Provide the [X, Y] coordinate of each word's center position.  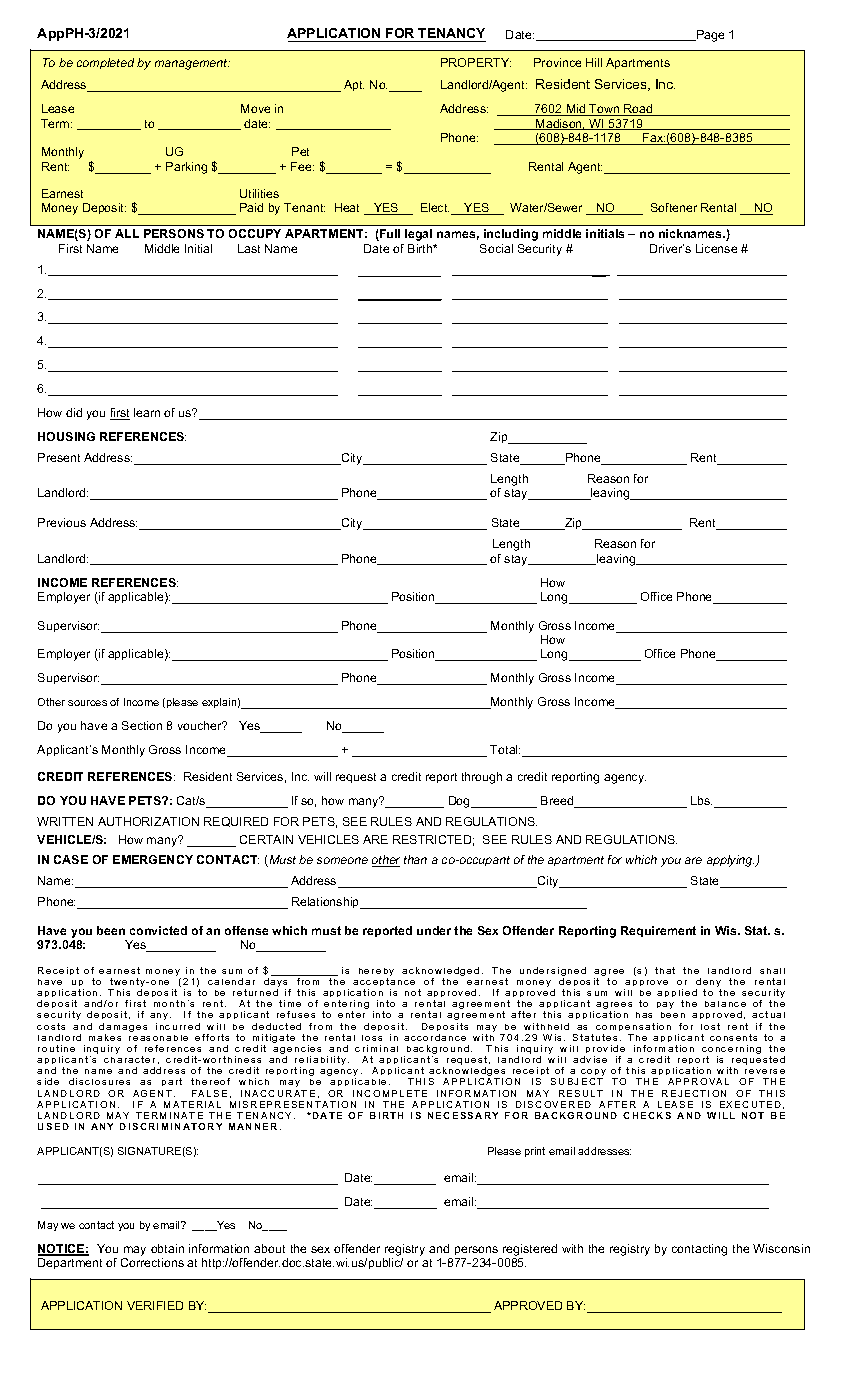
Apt [354, 85]
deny [708, 984]
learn [147, 412]
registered [530, 1250]
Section [142, 725]
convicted [158, 930]
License [716, 248]
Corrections [152, 1262]
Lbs [701, 800]
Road [638, 110]
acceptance [384, 984]
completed [105, 63]
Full [389, 235]
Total [505, 749]
